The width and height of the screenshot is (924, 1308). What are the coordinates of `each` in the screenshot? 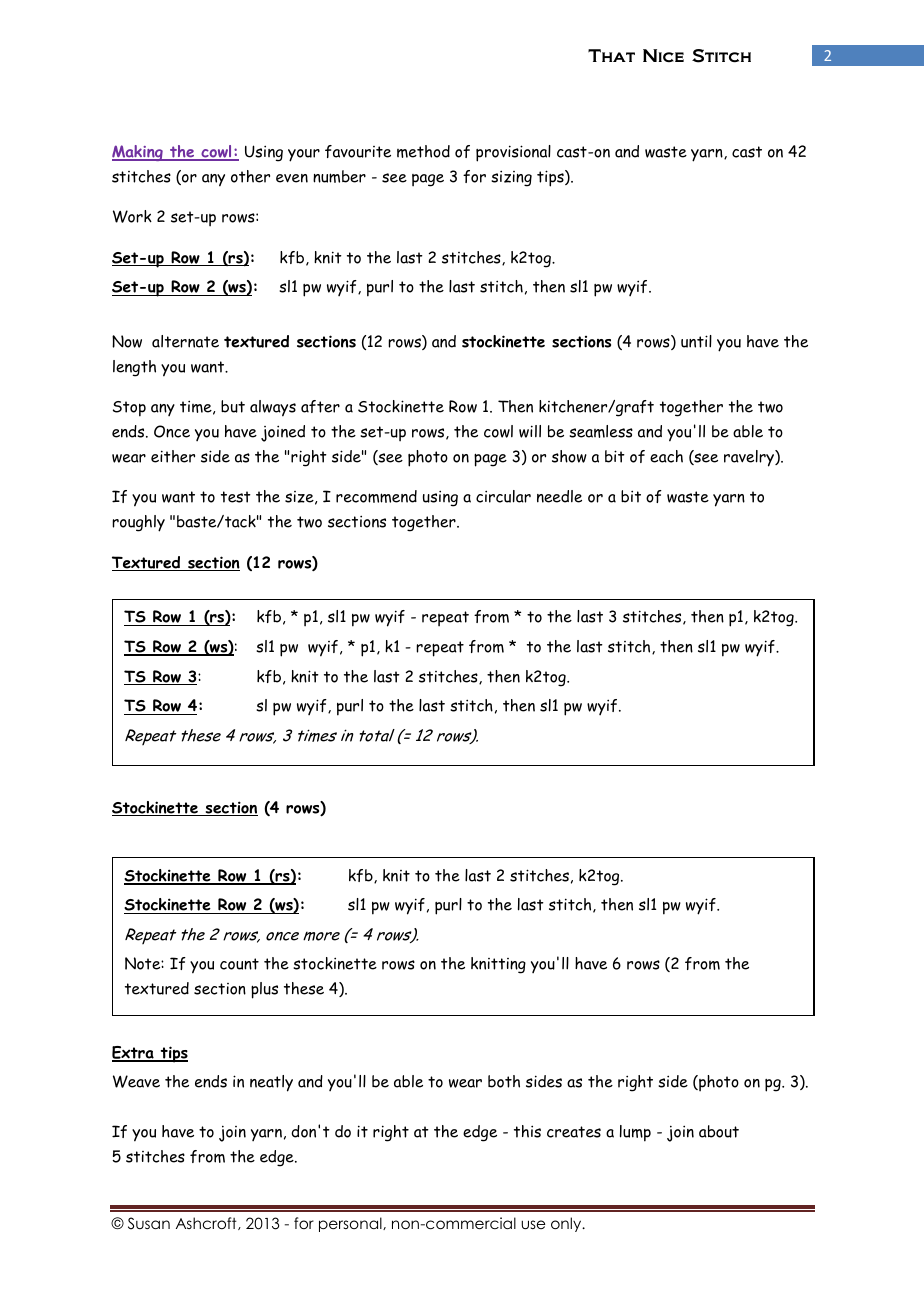 It's located at (666, 456).
